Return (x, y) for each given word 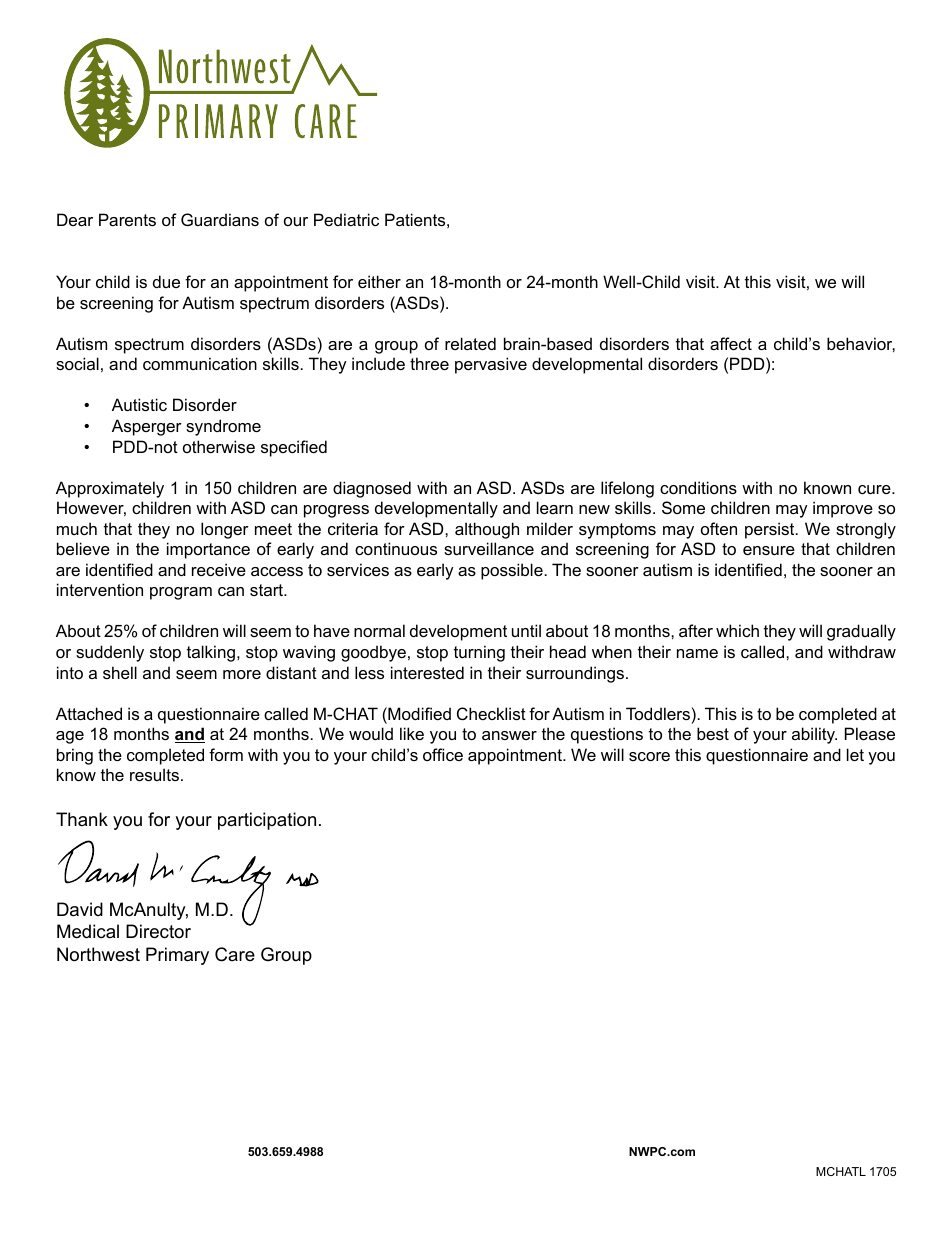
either (379, 281)
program (181, 593)
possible (512, 571)
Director (158, 931)
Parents (127, 219)
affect (731, 343)
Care (235, 954)
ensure (769, 550)
